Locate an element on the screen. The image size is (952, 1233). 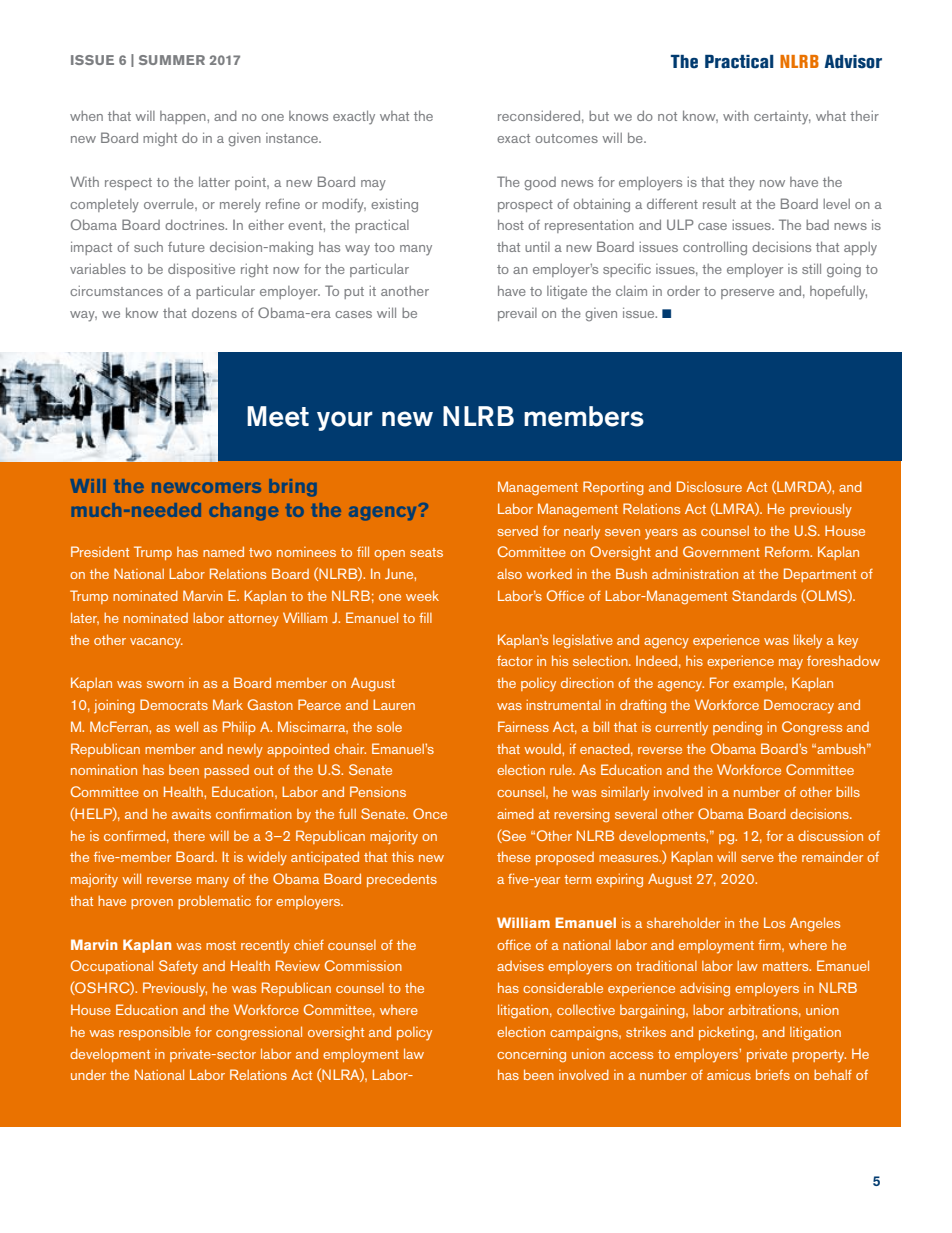
remainder is located at coordinates (832, 856).
